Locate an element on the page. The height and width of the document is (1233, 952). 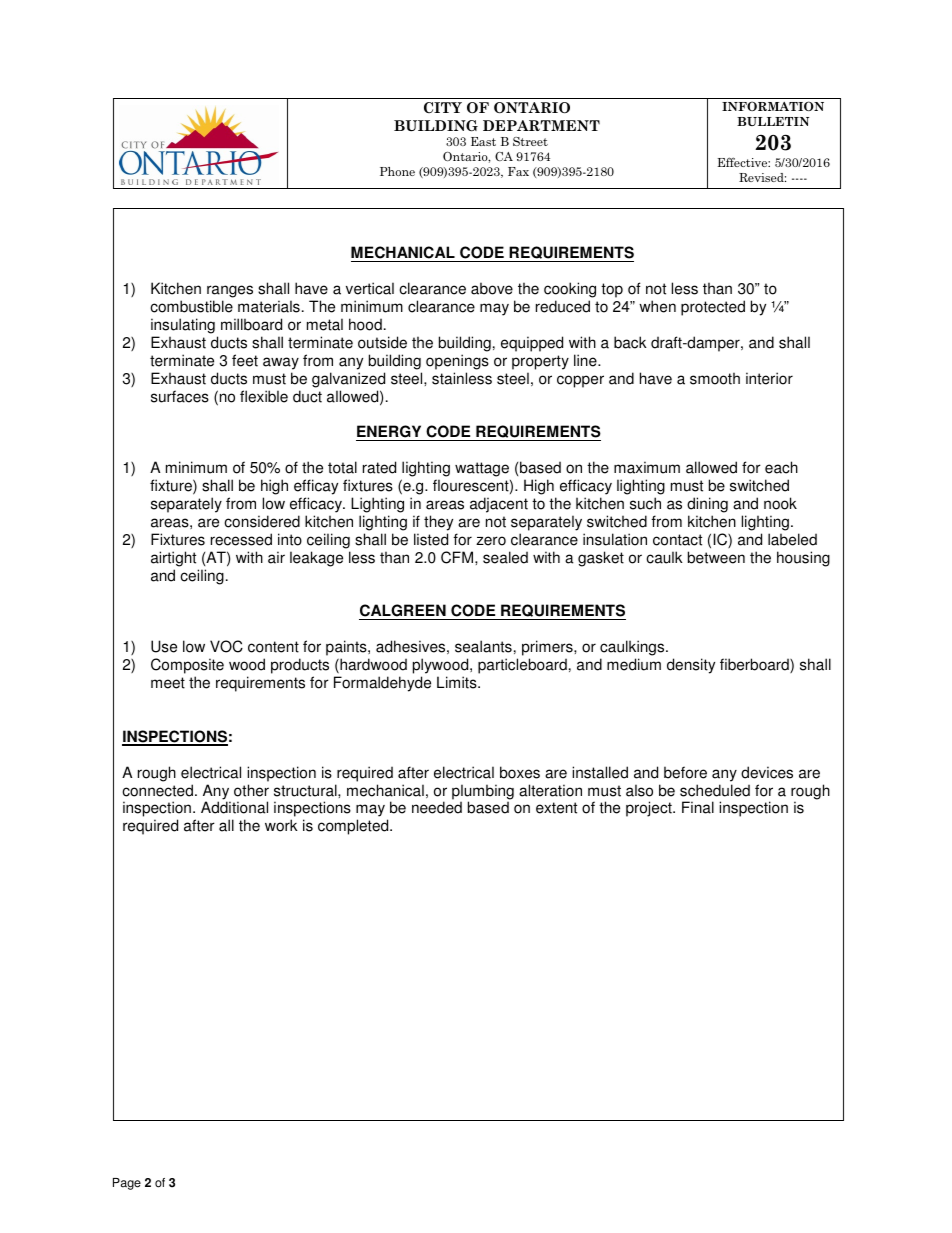
needed is located at coordinates (437, 807).
